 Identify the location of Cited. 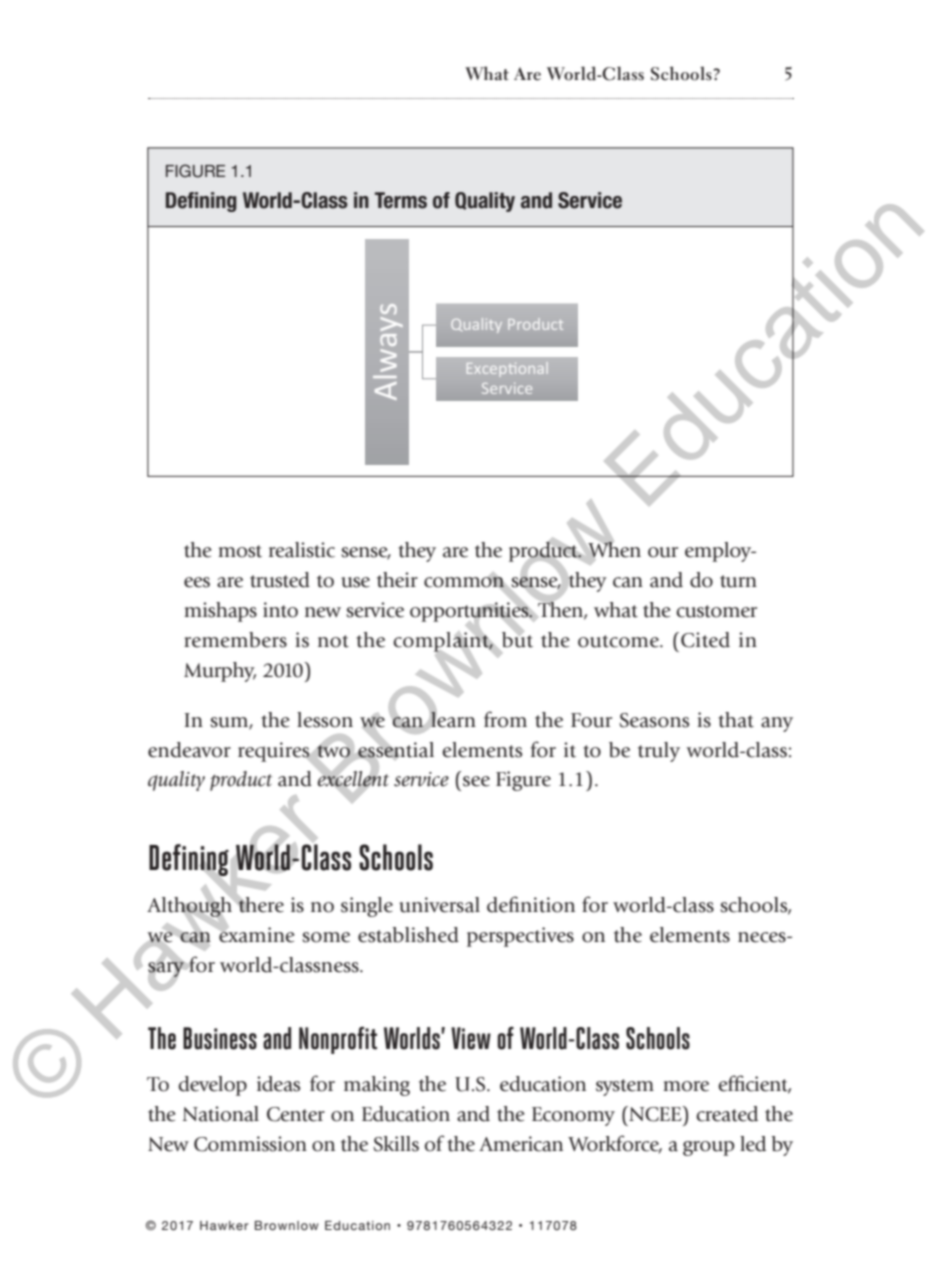
(705, 640).
